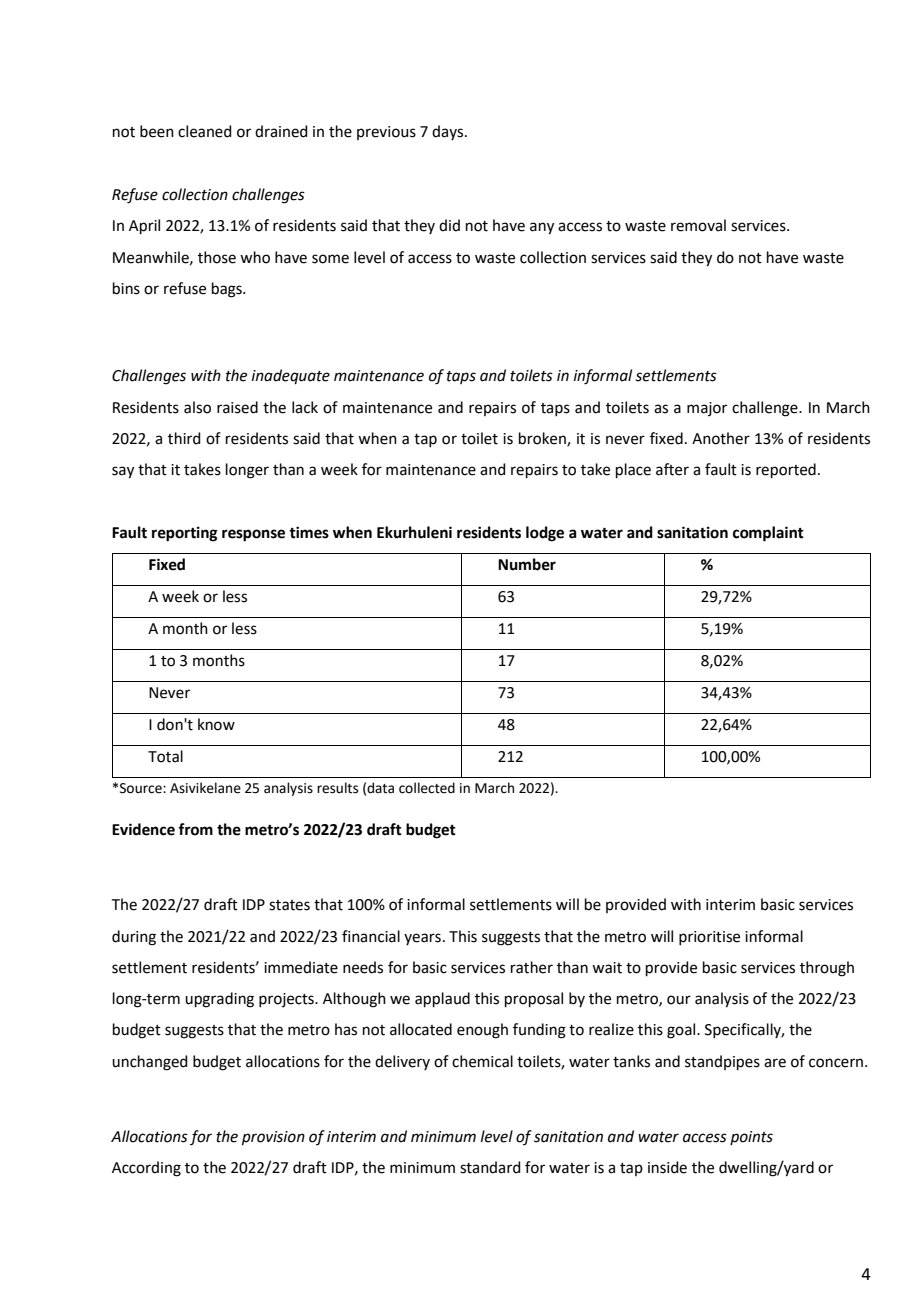 This screenshot has width=924, height=1308. I want to click on complaint, so click(768, 534).
